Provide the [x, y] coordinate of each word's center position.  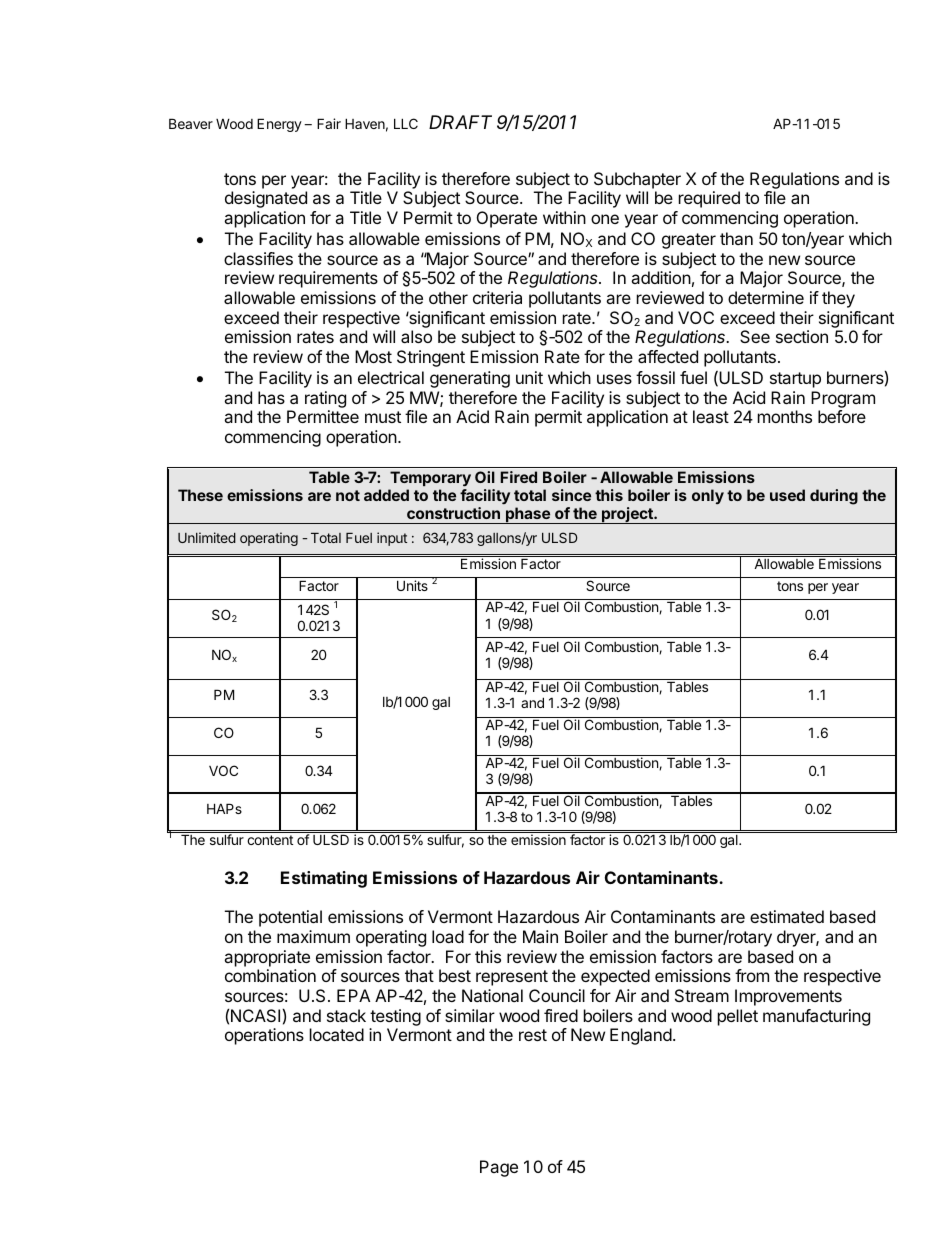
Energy [279, 125]
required [709, 199]
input [392, 539]
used [787, 495]
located [337, 1034]
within [564, 217]
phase [528, 515]
